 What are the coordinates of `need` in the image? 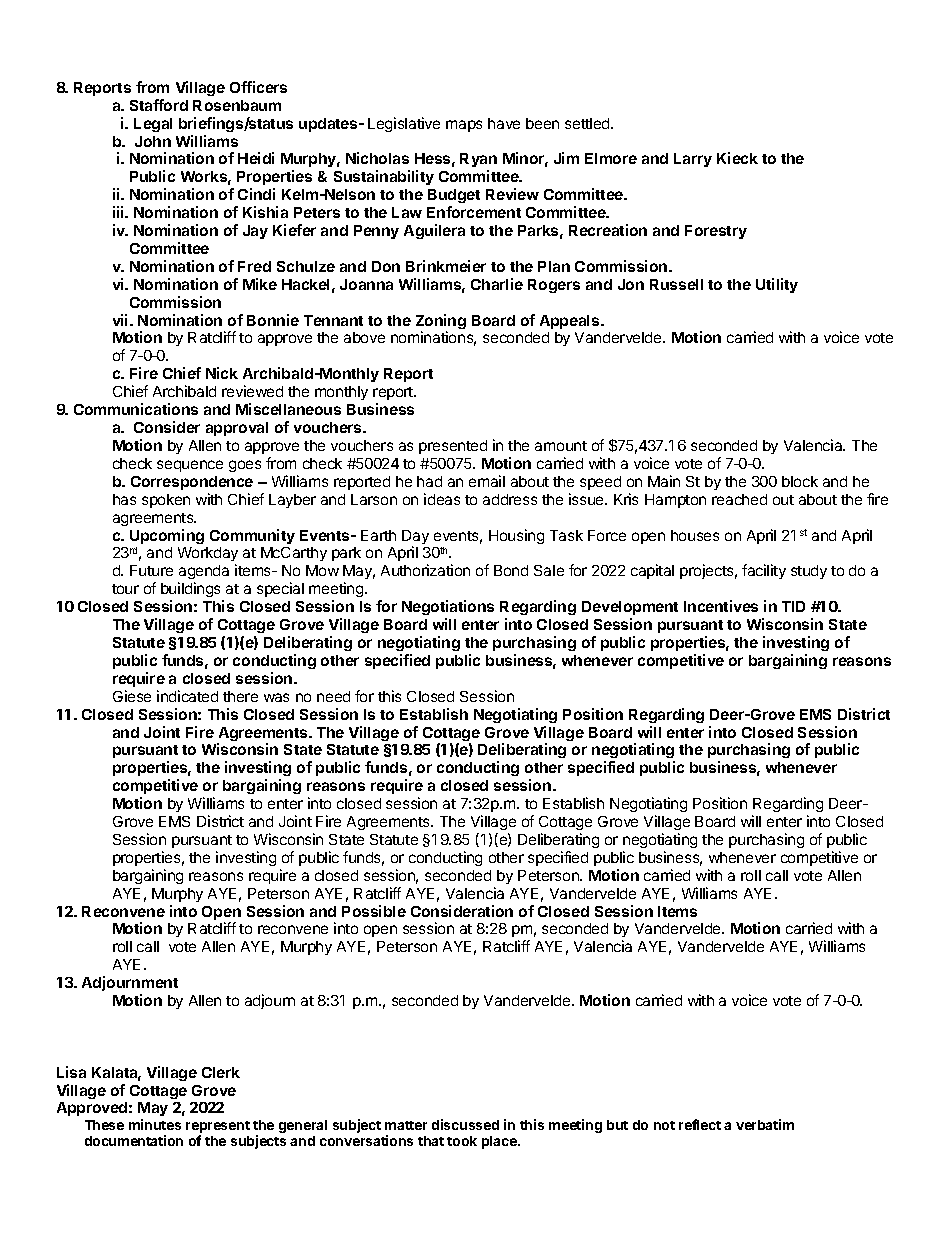 It's located at (333, 696).
